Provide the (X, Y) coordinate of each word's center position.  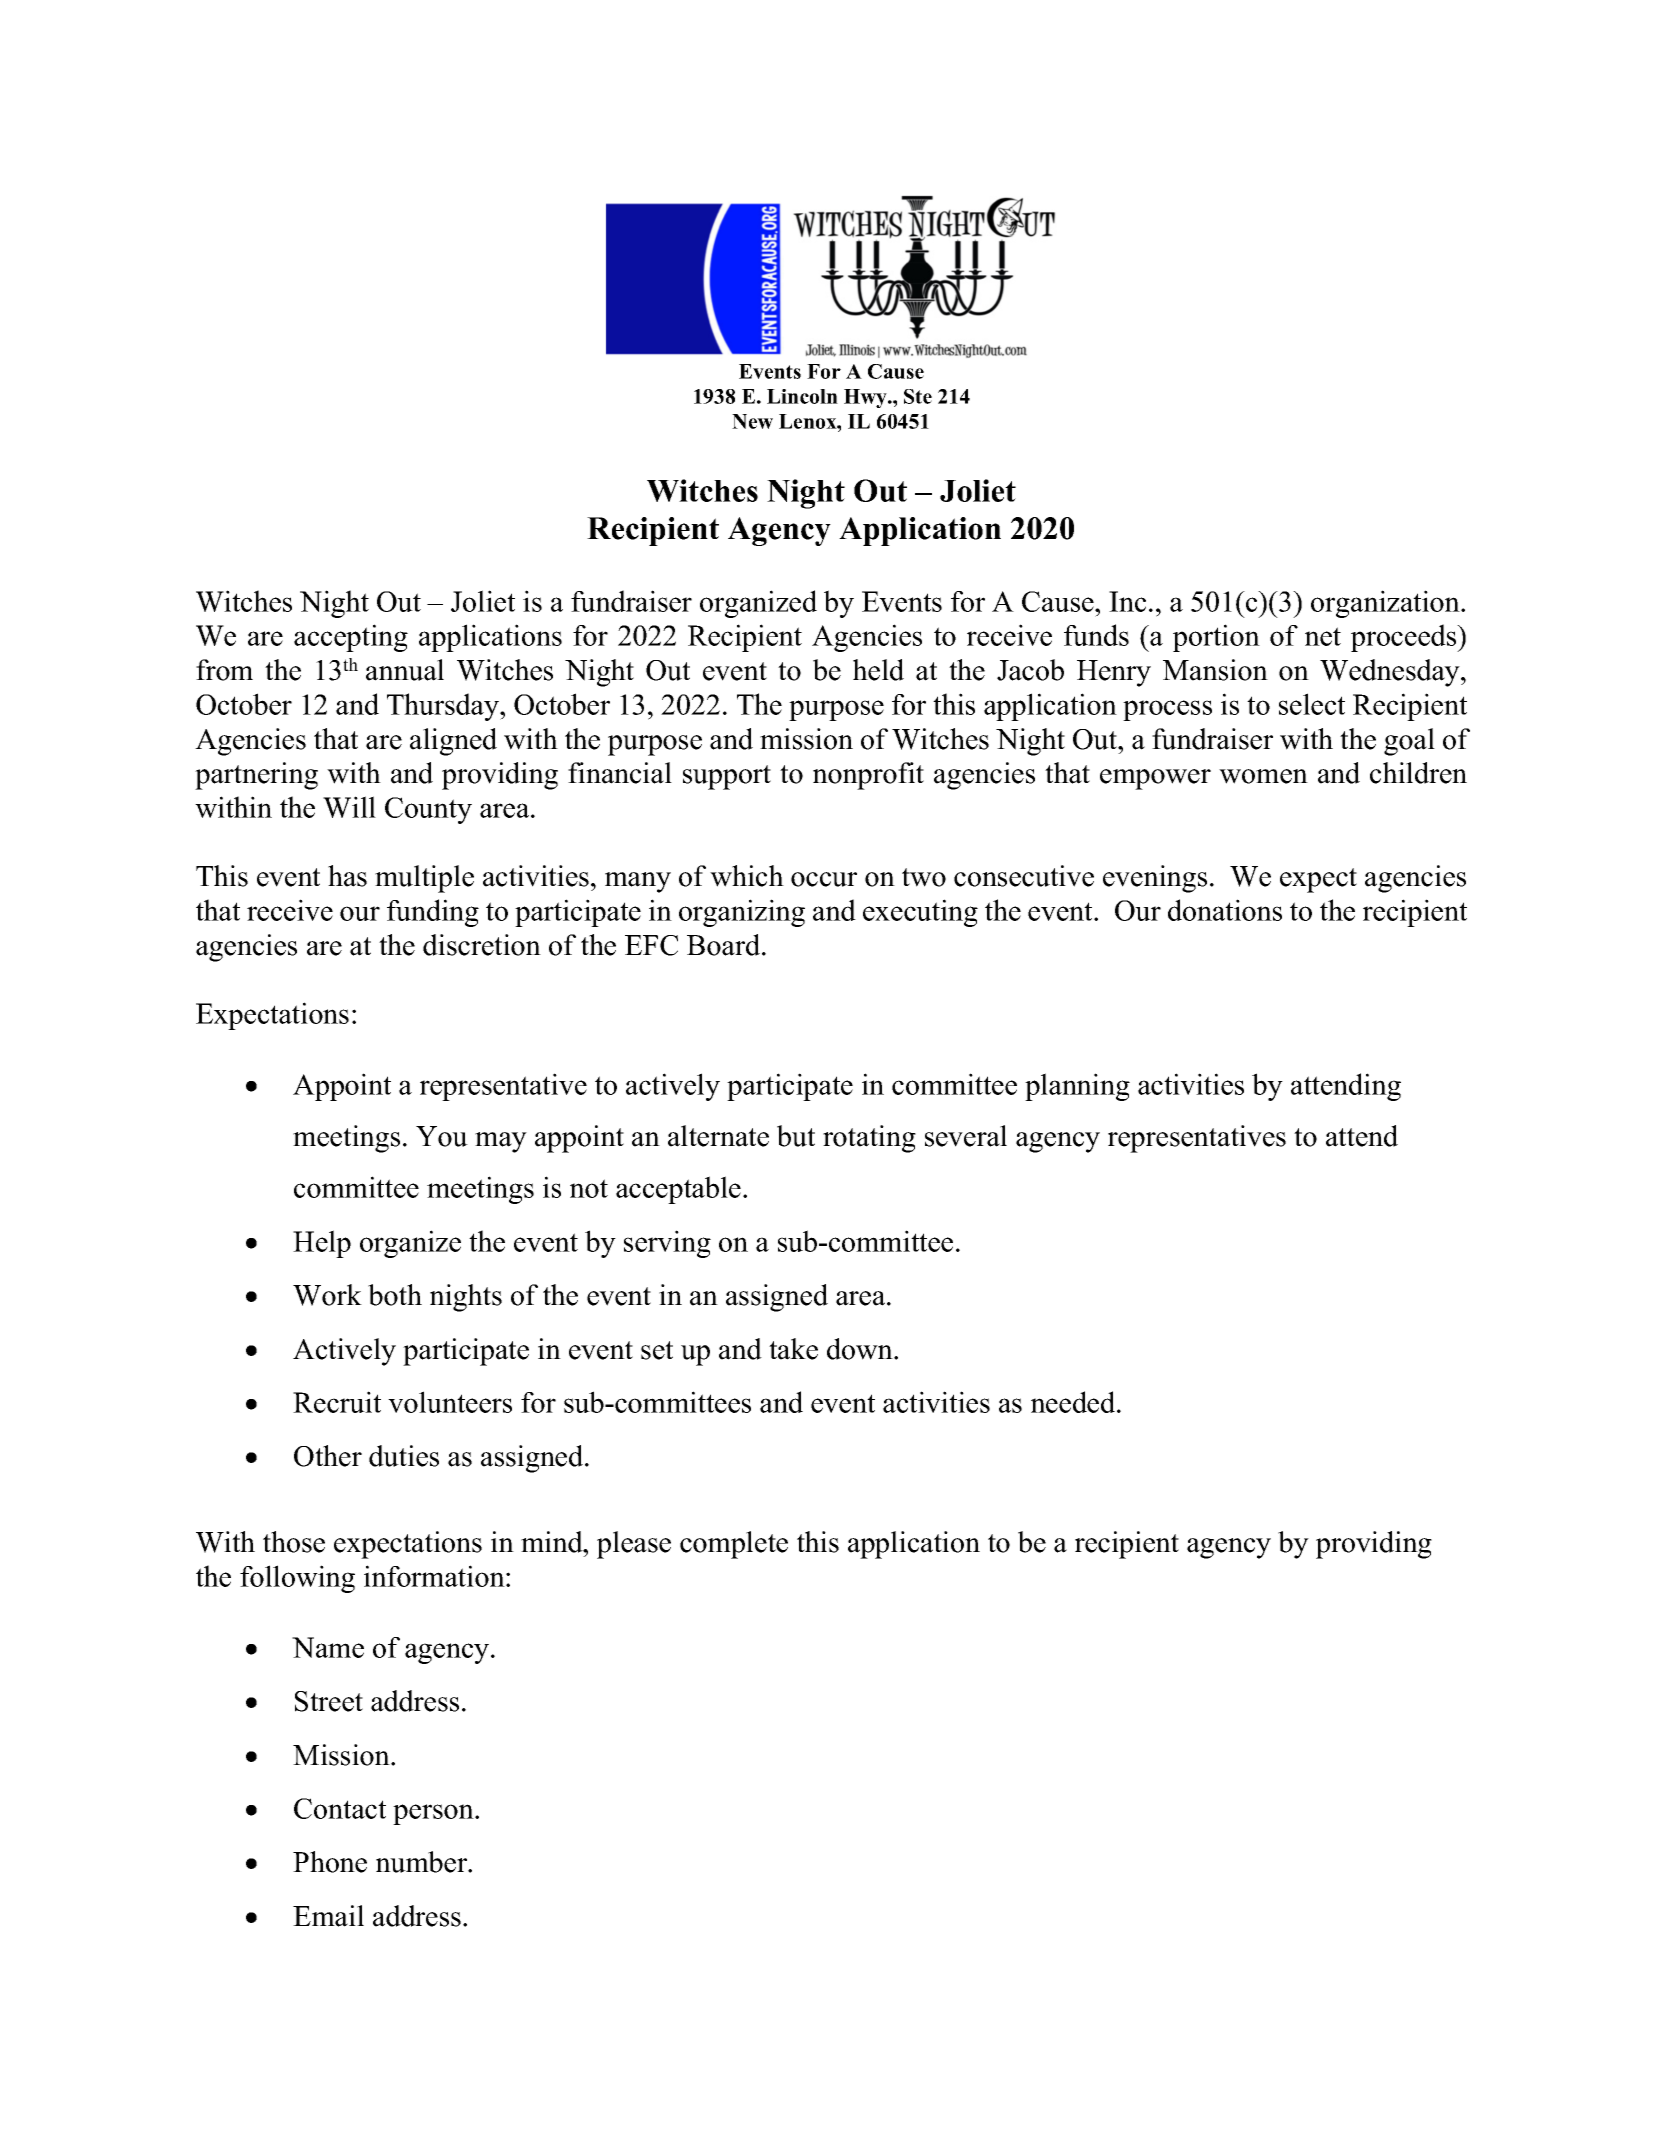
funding (433, 913)
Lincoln (802, 396)
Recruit (337, 1402)
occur (824, 879)
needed (1074, 1402)
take (793, 1349)
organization (1386, 604)
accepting (351, 638)
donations (1225, 910)
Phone (330, 1862)
